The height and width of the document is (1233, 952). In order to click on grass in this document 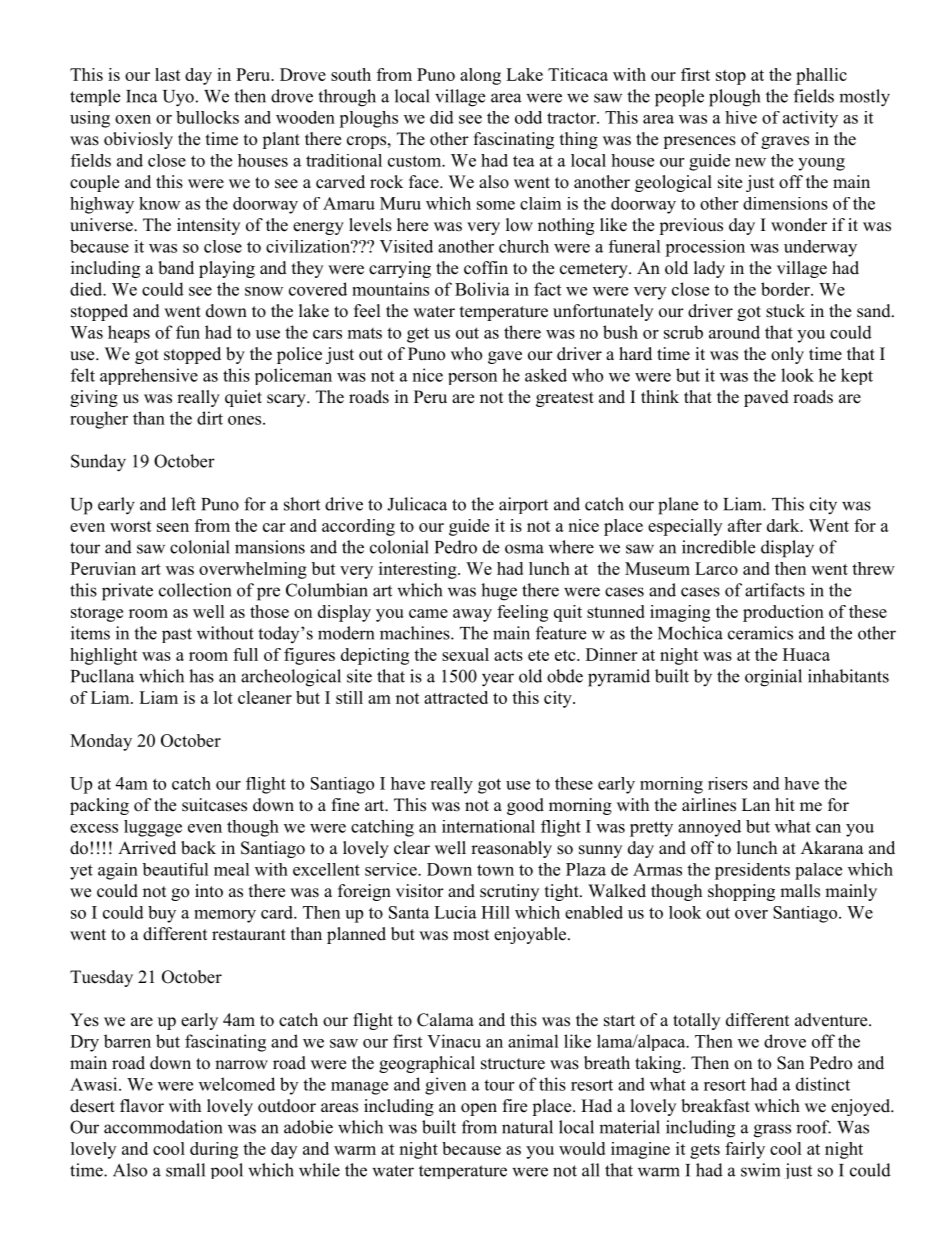, I will do `click(772, 1131)`.
